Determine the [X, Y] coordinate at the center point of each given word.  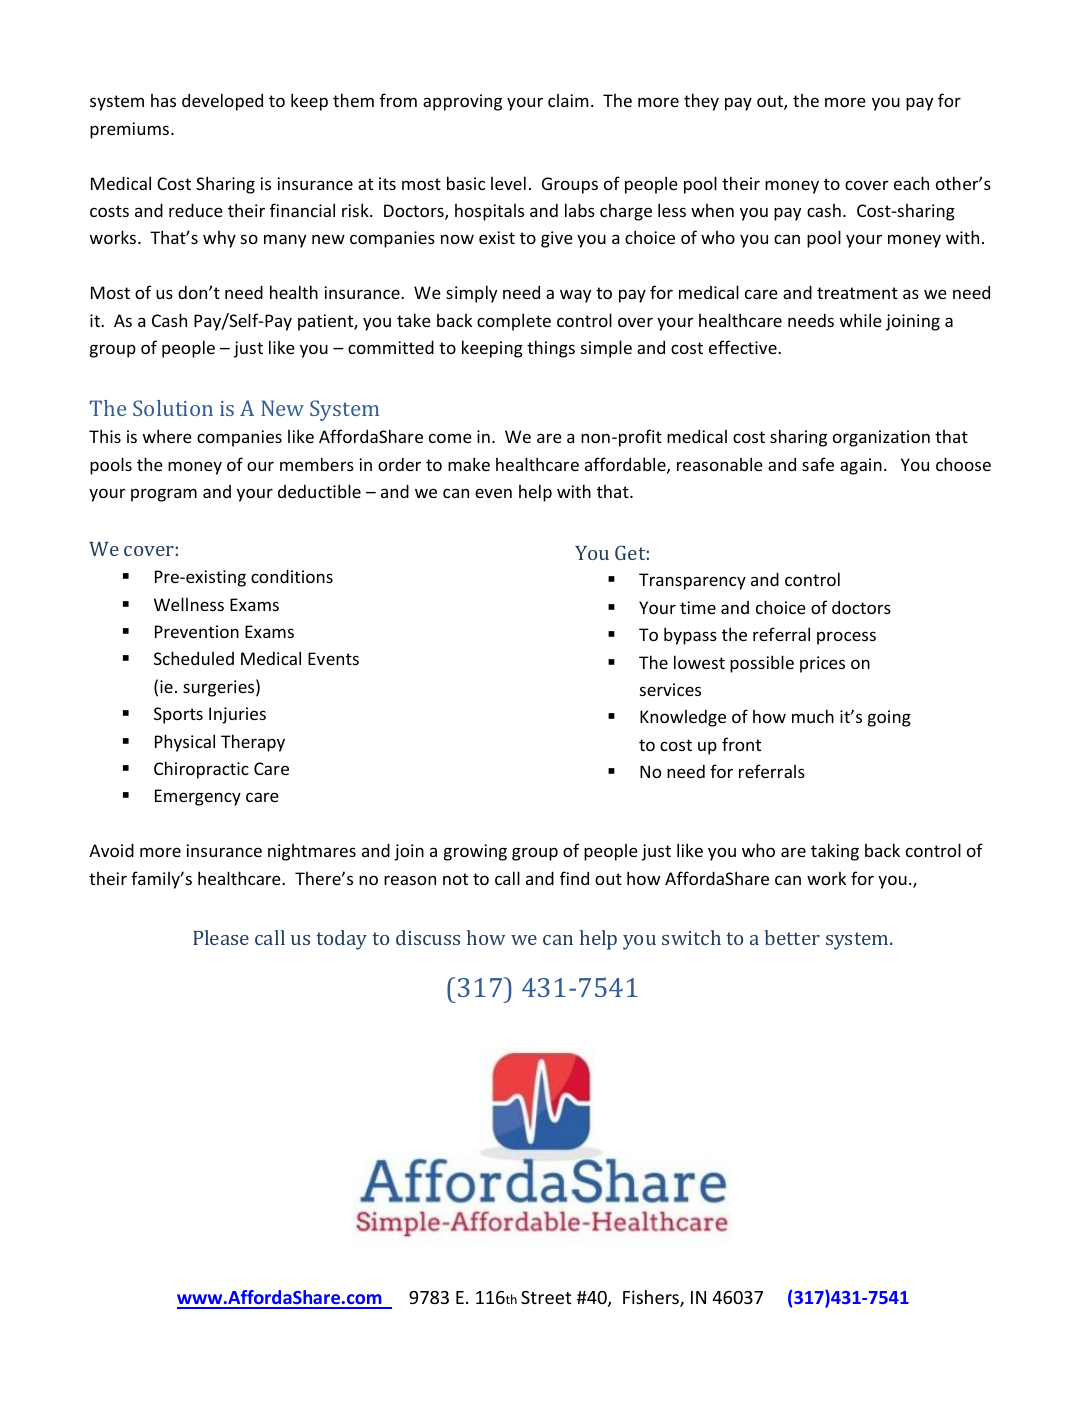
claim [568, 100]
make [469, 464]
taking [835, 852]
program [164, 495]
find [574, 878]
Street [546, 1297]
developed [222, 102]
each [911, 183]
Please [221, 937]
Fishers [652, 1298]
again [861, 466]
